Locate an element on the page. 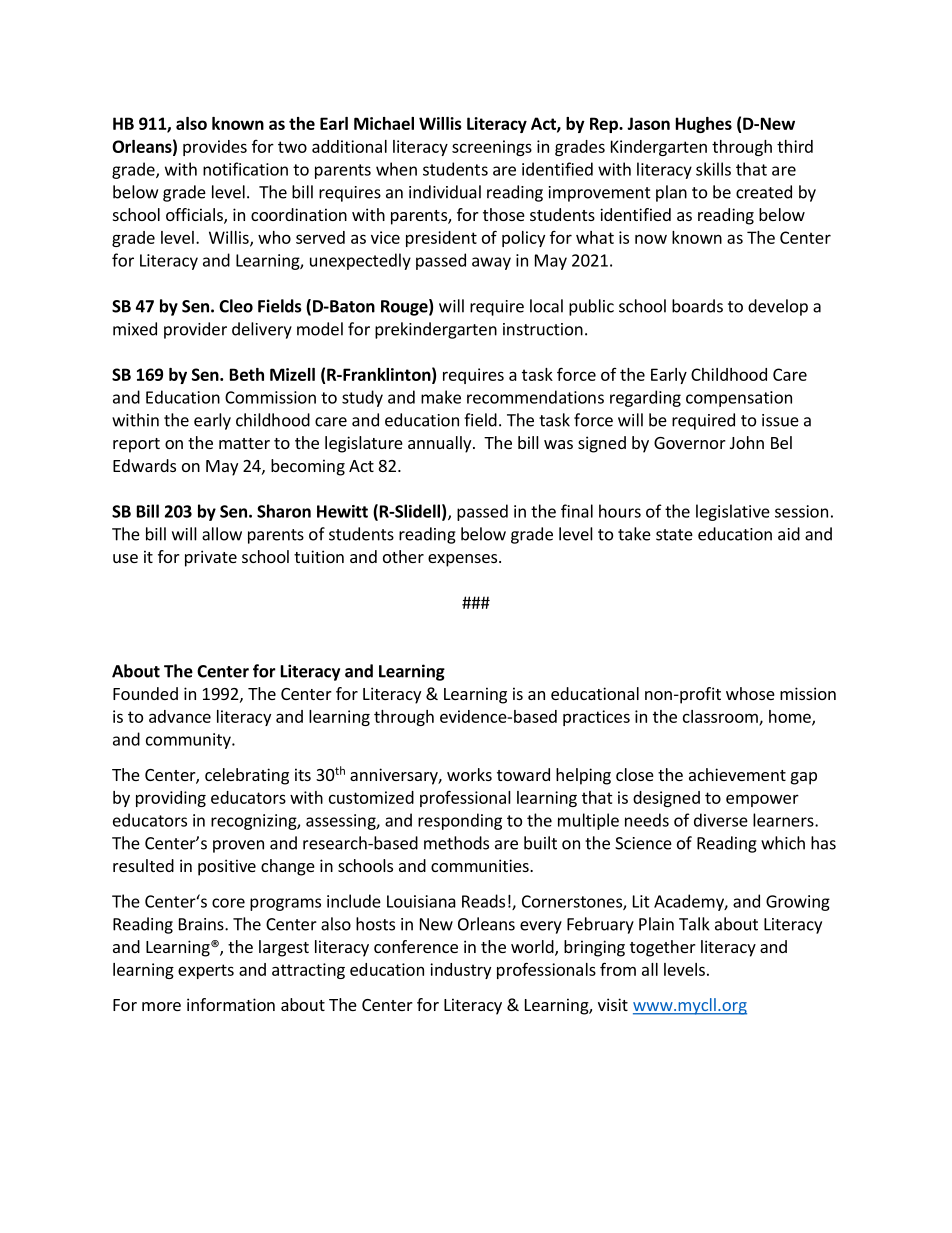 The width and height of the document is (952, 1233). provider is located at coordinates (195, 330).
